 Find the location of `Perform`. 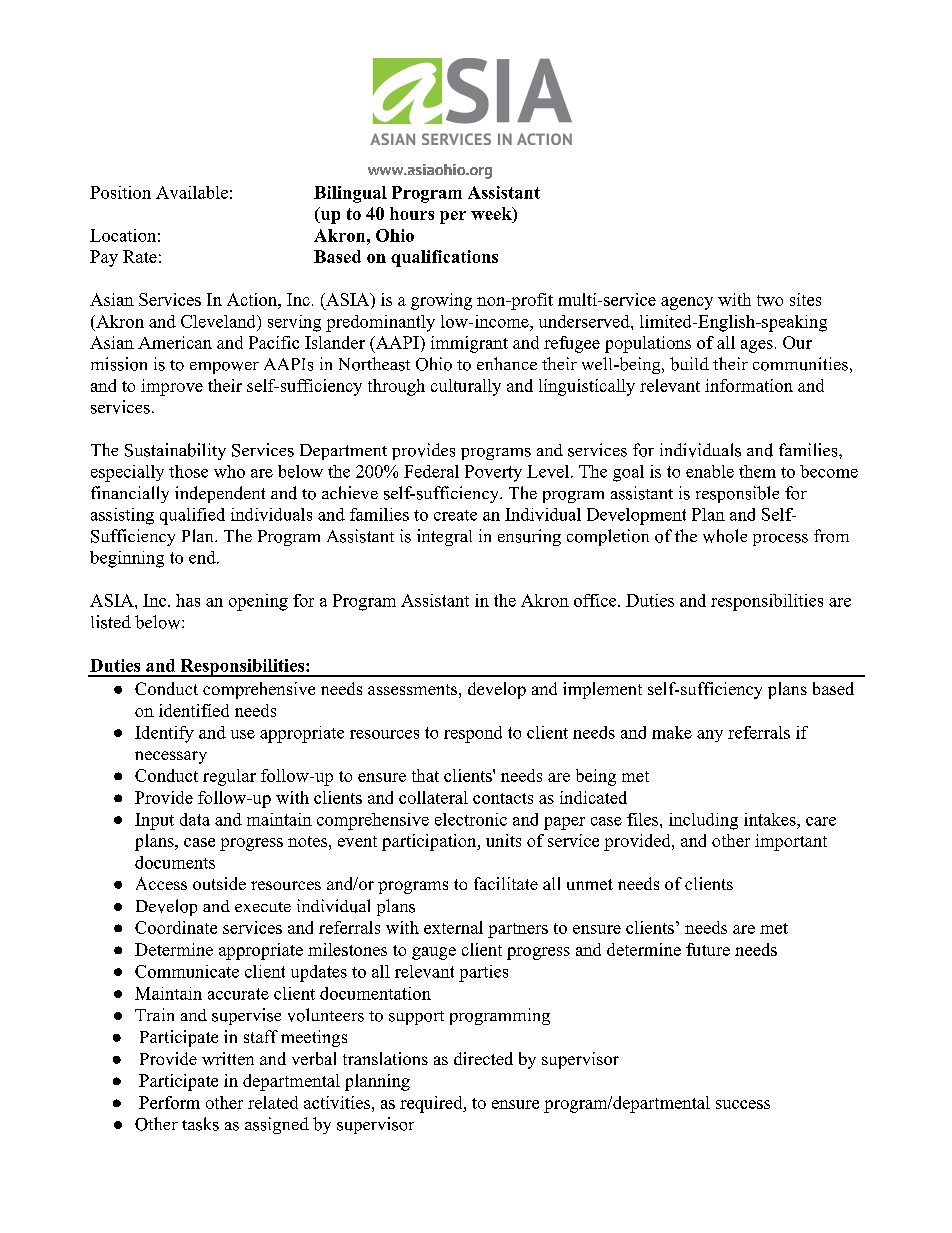

Perform is located at coordinates (169, 1102).
